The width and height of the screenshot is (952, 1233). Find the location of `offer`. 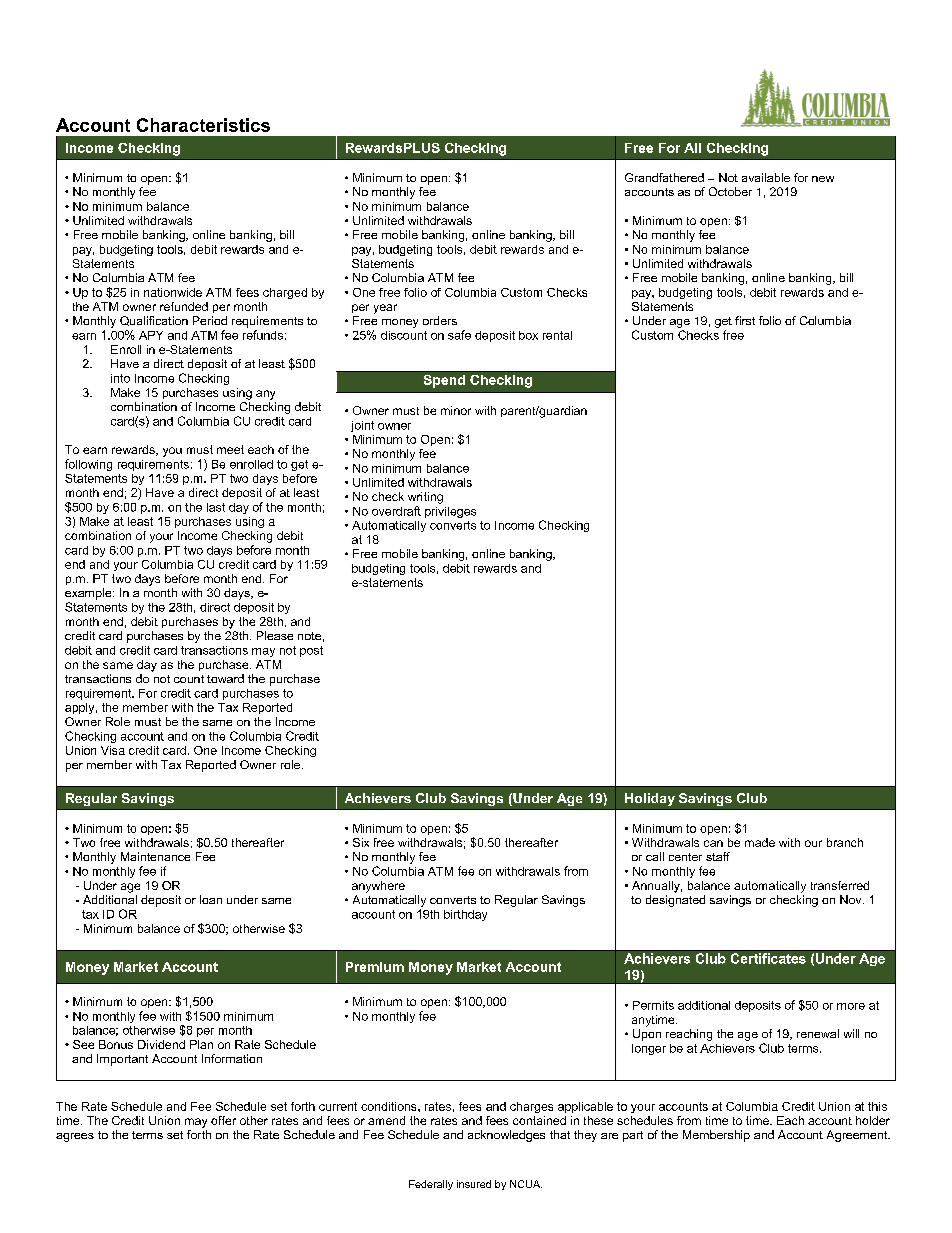

offer is located at coordinates (223, 1120).
